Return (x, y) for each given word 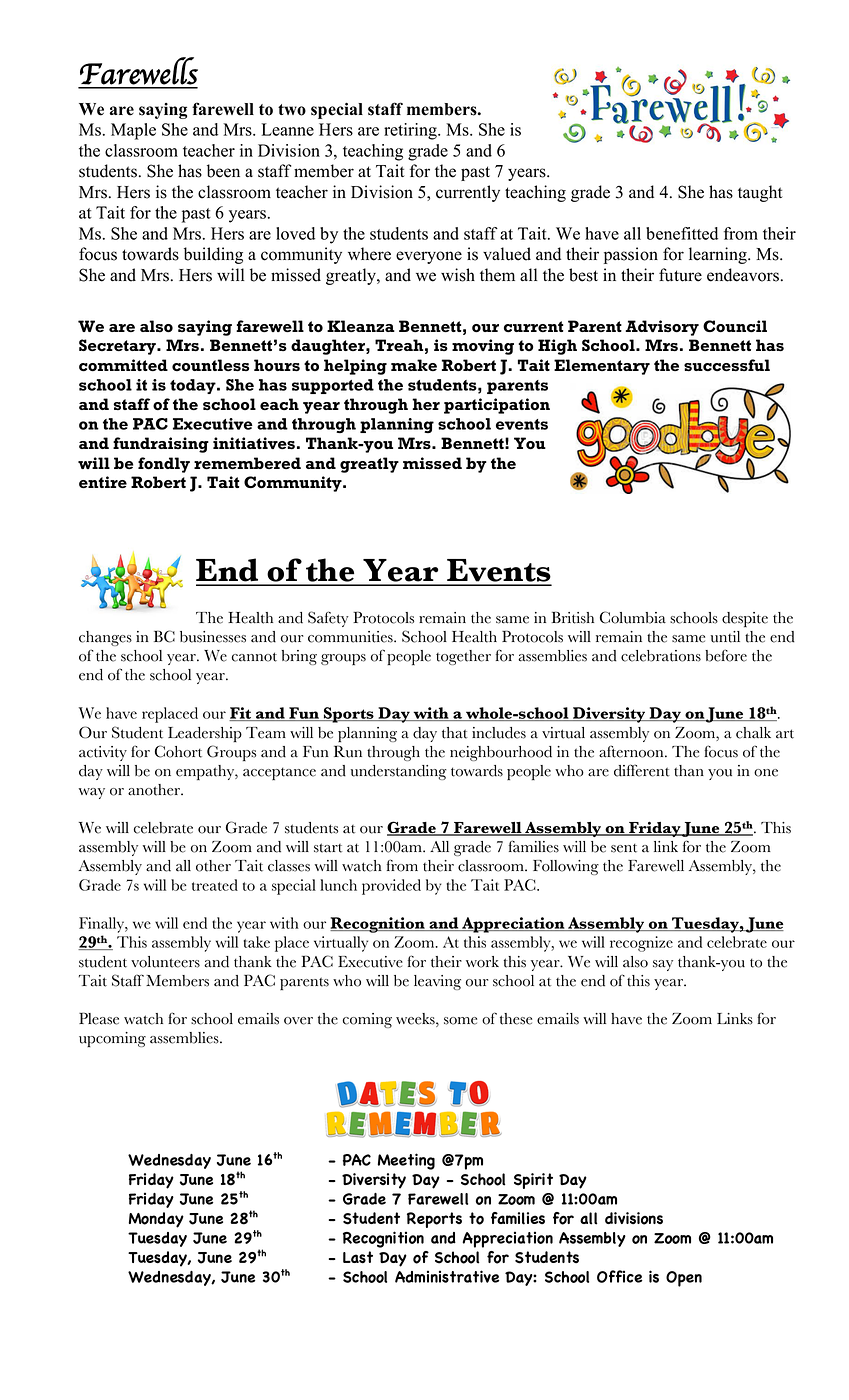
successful (727, 365)
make (414, 365)
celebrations (661, 656)
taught (760, 193)
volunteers (165, 962)
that (455, 733)
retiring (411, 131)
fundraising (161, 445)
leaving (437, 982)
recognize (641, 944)
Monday (156, 1220)
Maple (133, 131)
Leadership (205, 734)
